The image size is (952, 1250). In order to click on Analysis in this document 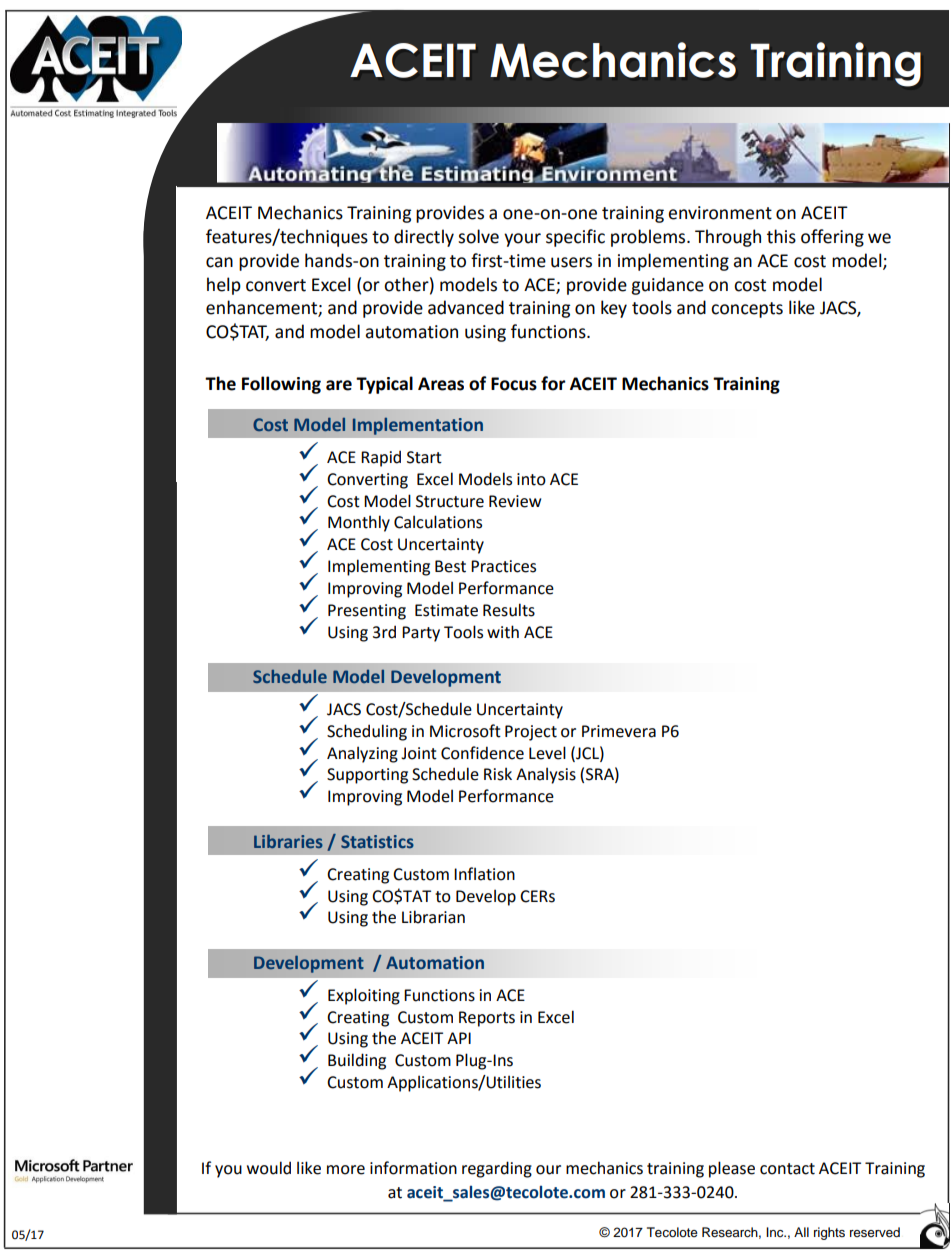, I will do `click(546, 775)`.
